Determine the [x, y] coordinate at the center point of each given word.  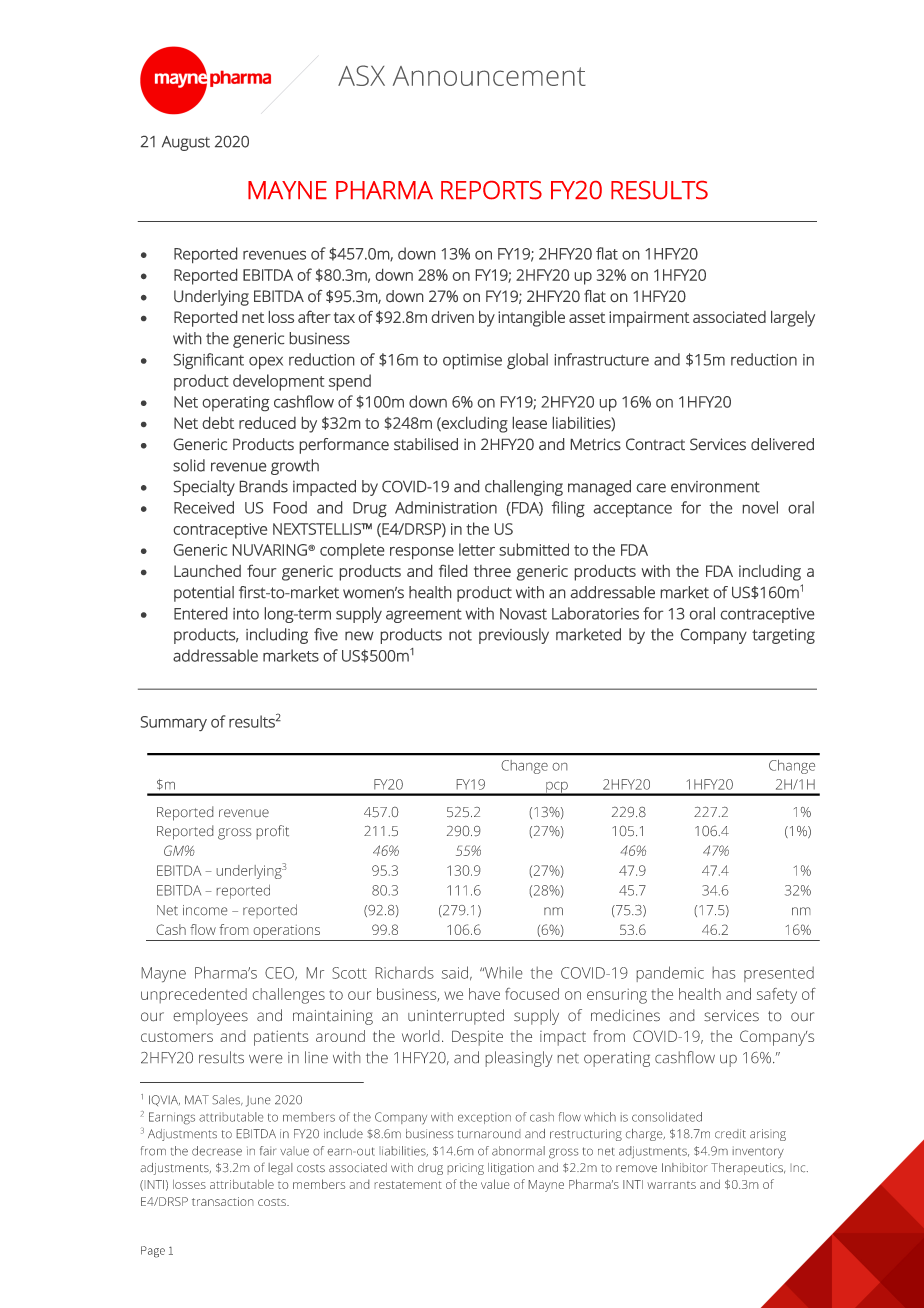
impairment [649, 319]
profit [273, 832]
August [186, 143]
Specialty [204, 488]
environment [715, 487]
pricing [466, 1169]
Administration [446, 507]
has [724, 973]
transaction [222, 1201]
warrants [671, 1185]
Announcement [489, 76]
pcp [557, 788]
